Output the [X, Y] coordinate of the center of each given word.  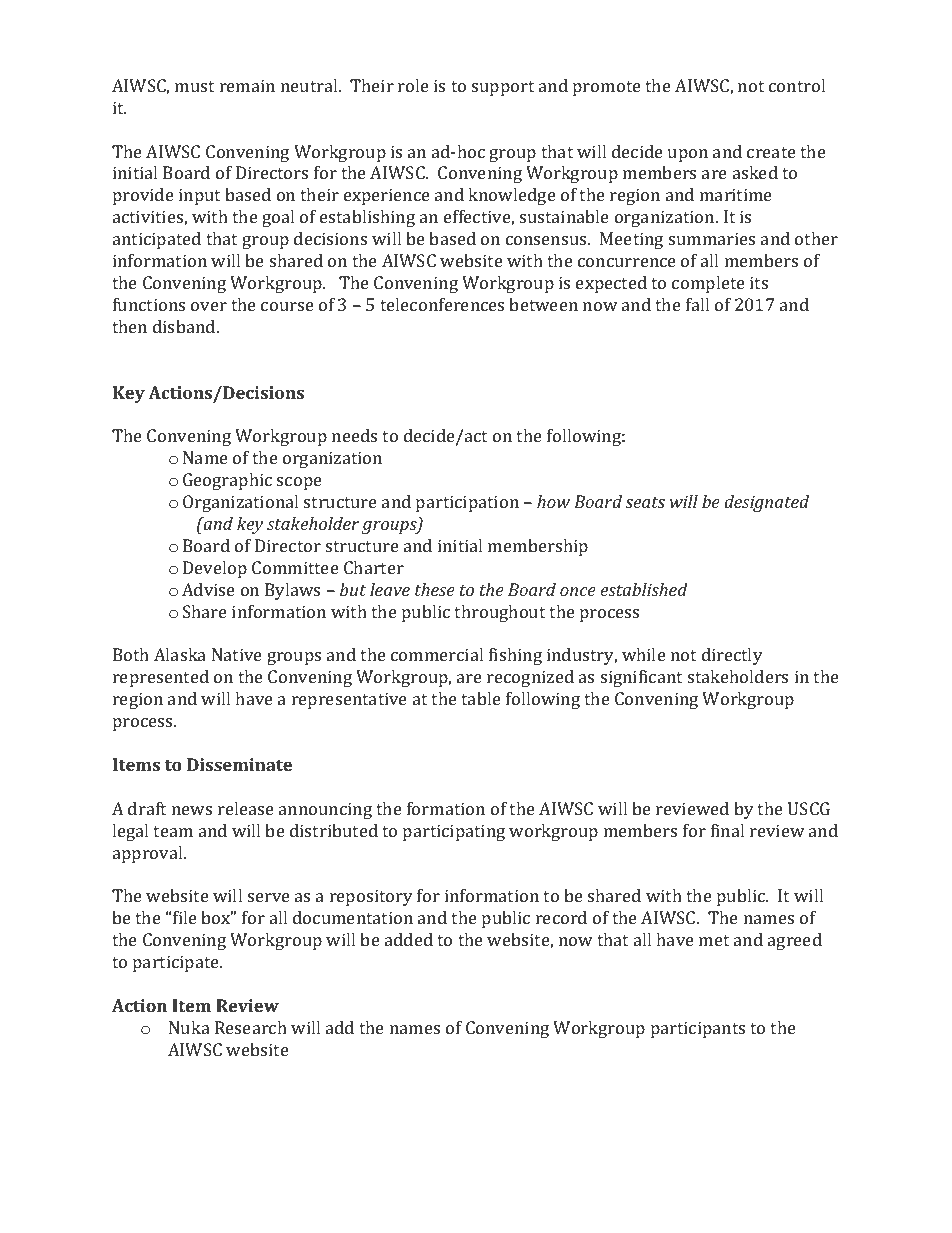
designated [766, 503]
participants [698, 1029]
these [435, 589]
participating [454, 832]
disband [185, 326]
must [194, 86]
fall [697, 304]
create [771, 152]
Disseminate [239, 764]
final [727, 830]
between [543, 304]
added [409, 939]
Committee [295, 567]
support [503, 88]
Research [251, 1027]
